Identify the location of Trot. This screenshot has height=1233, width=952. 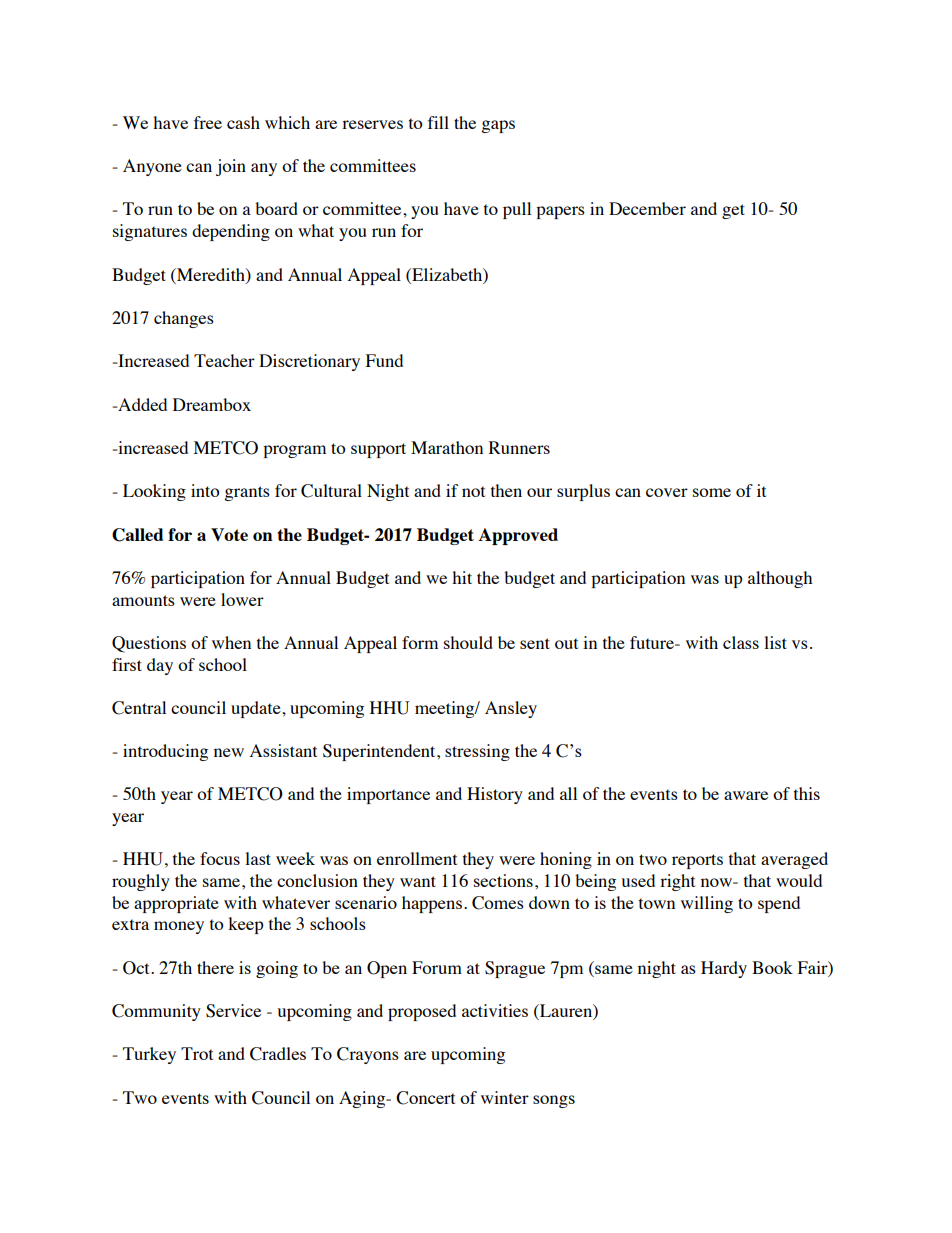
(197, 1053).
